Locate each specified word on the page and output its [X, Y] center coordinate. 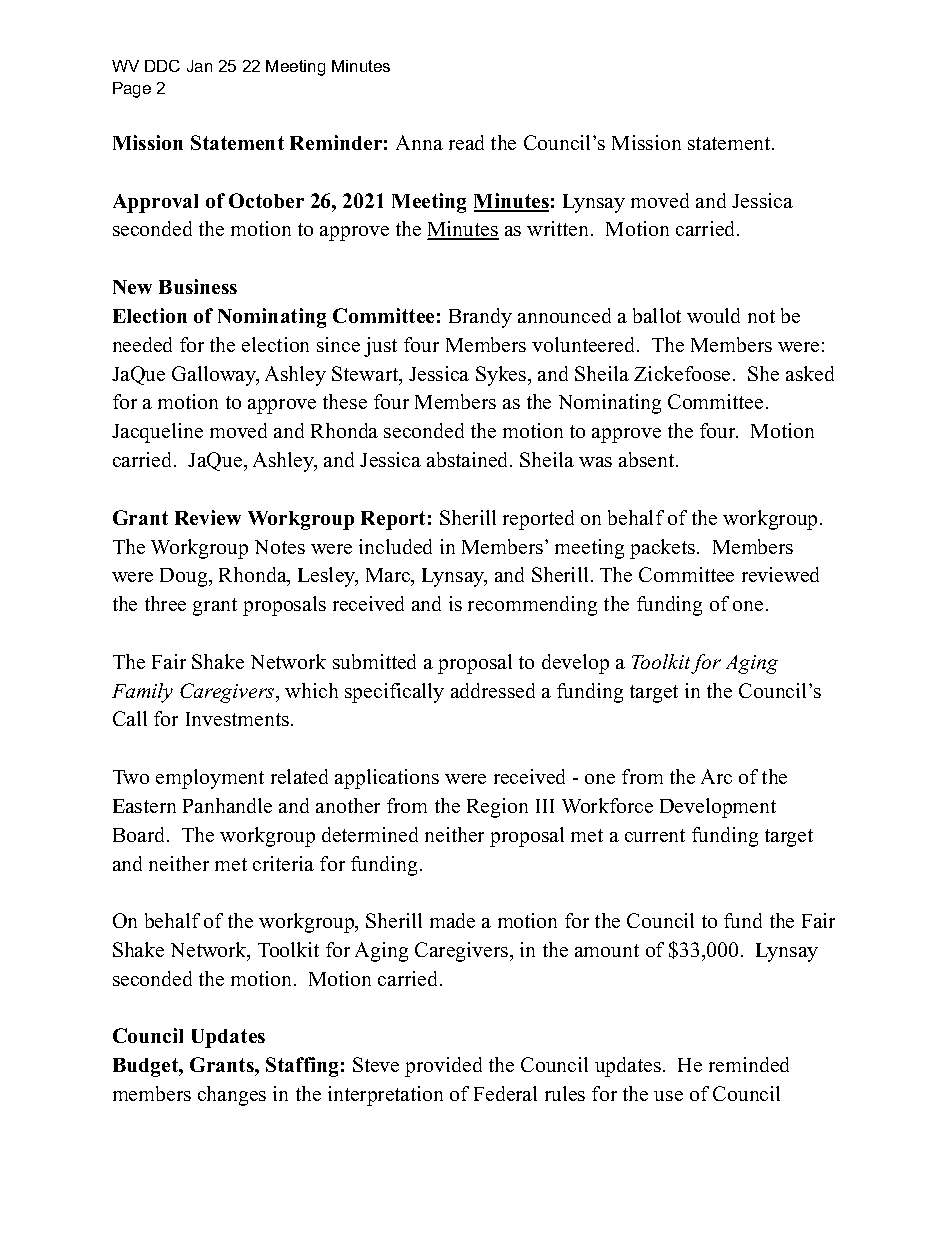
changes [232, 1096]
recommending [532, 606]
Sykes [502, 376]
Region [497, 808]
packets [662, 549]
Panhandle [227, 805]
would [713, 315]
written [559, 228]
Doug [185, 577]
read [466, 142]
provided [443, 1067]
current [655, 835]
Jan [199, 66]
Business [198, 286]
